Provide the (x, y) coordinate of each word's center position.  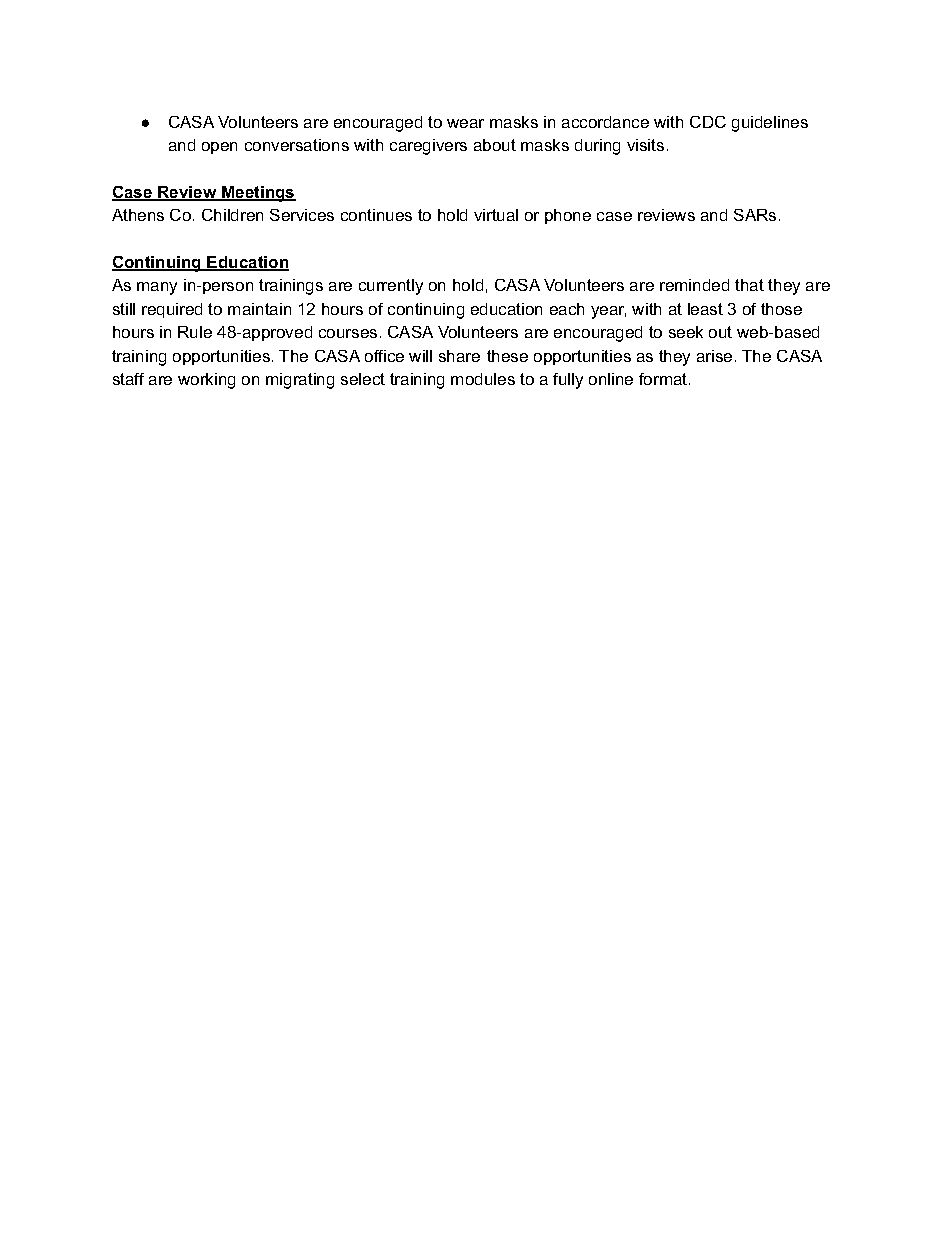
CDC (708, 122)
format (664, 379)
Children (232, 215)
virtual (496, 215)
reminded (694, 285)
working (206, 381)
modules (483, 379)
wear (465, 123)
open (219, 148)
